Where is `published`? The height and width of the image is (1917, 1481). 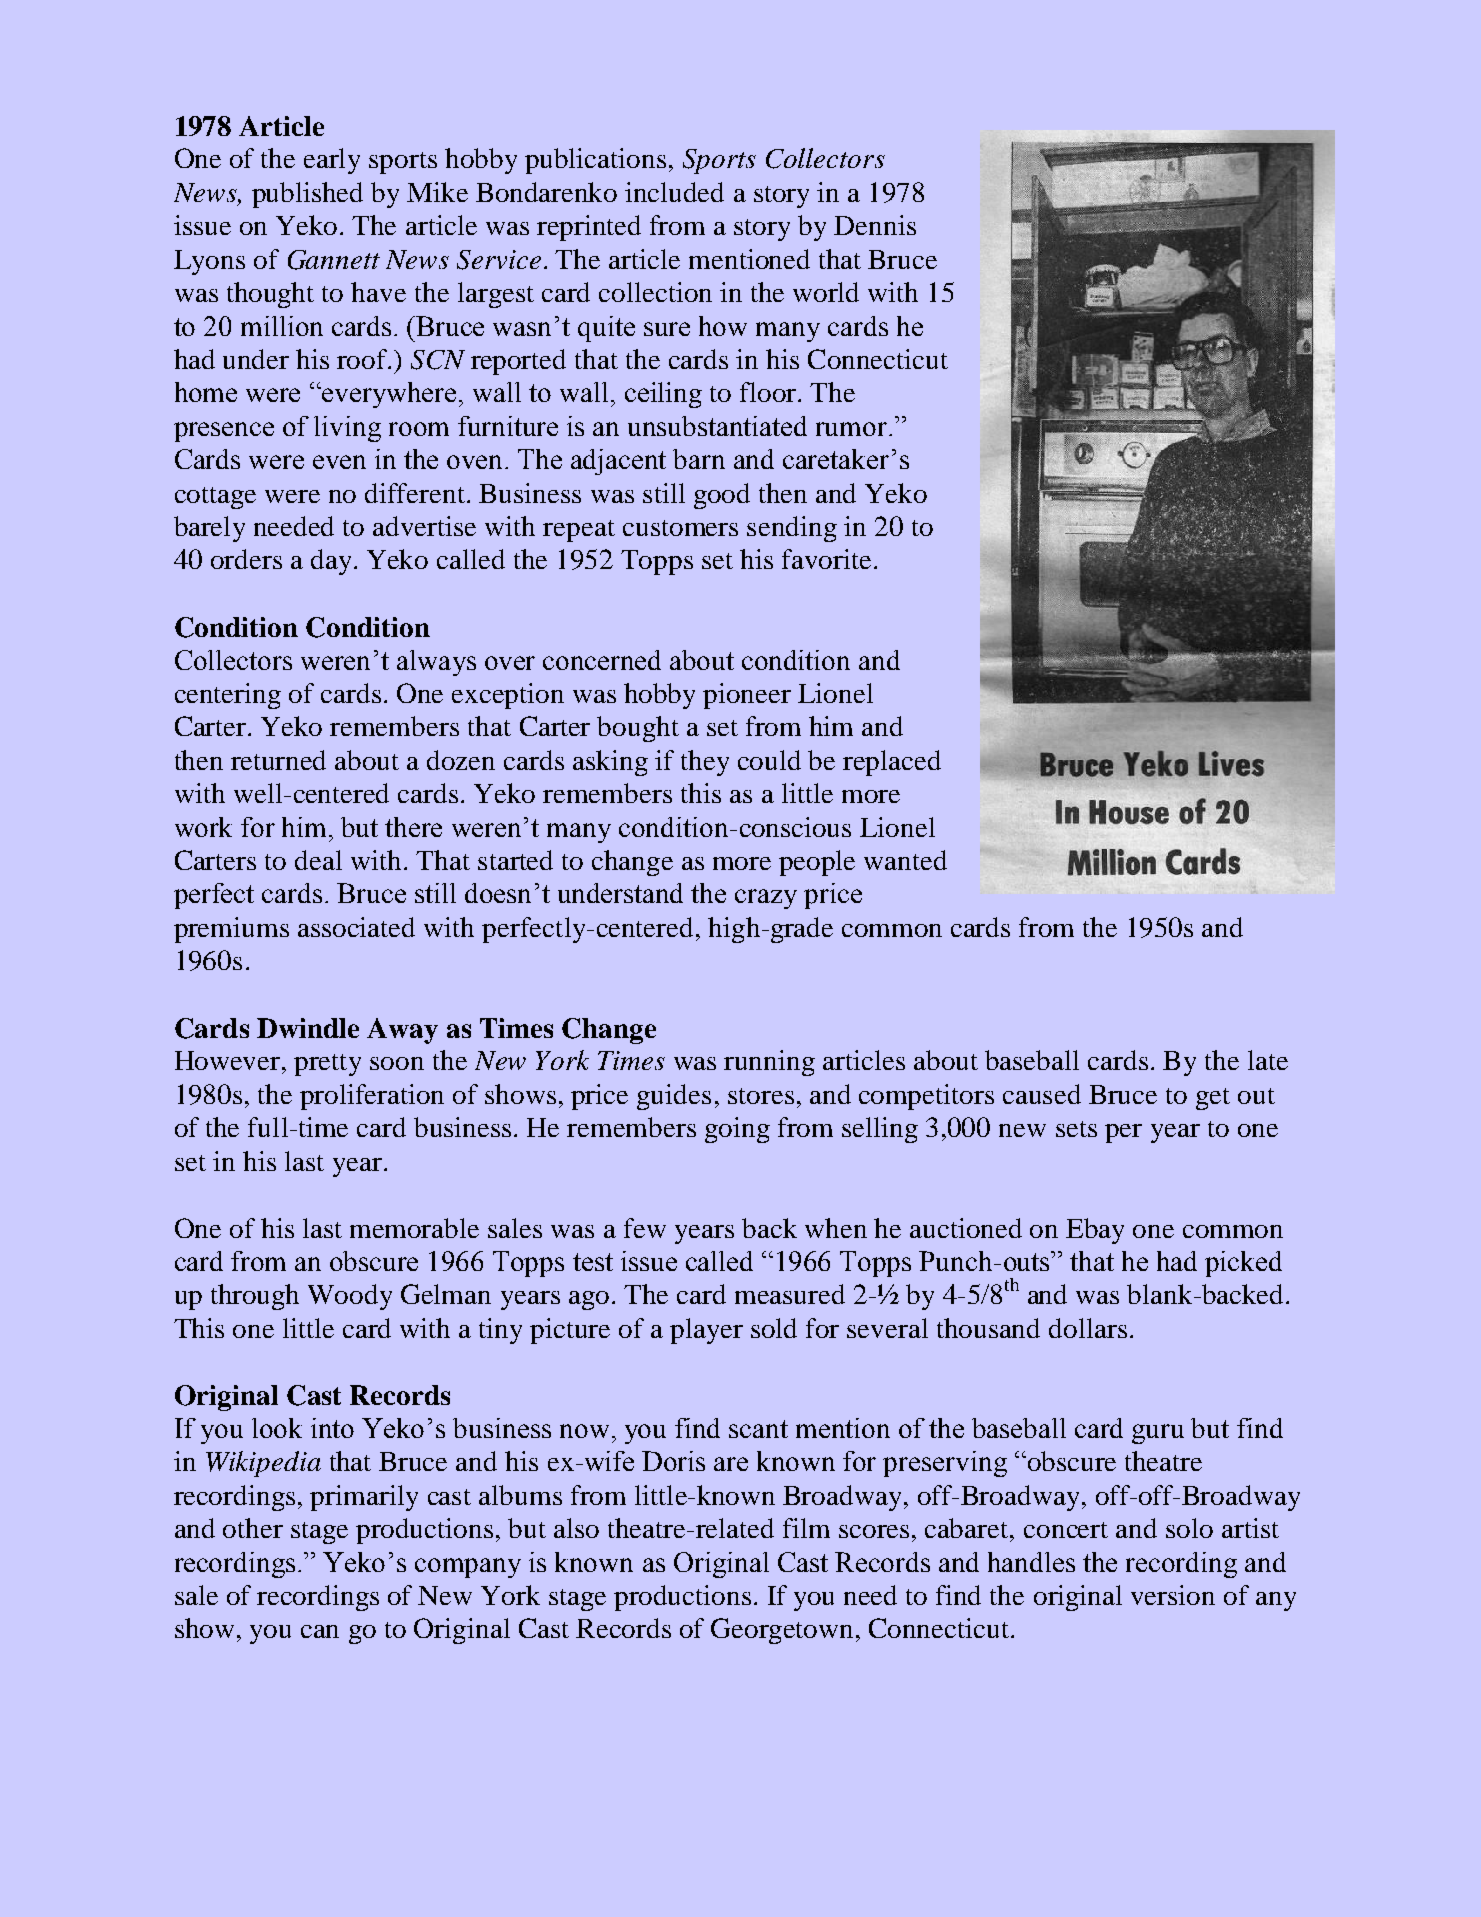 published is located at coordinates (307, 195).
